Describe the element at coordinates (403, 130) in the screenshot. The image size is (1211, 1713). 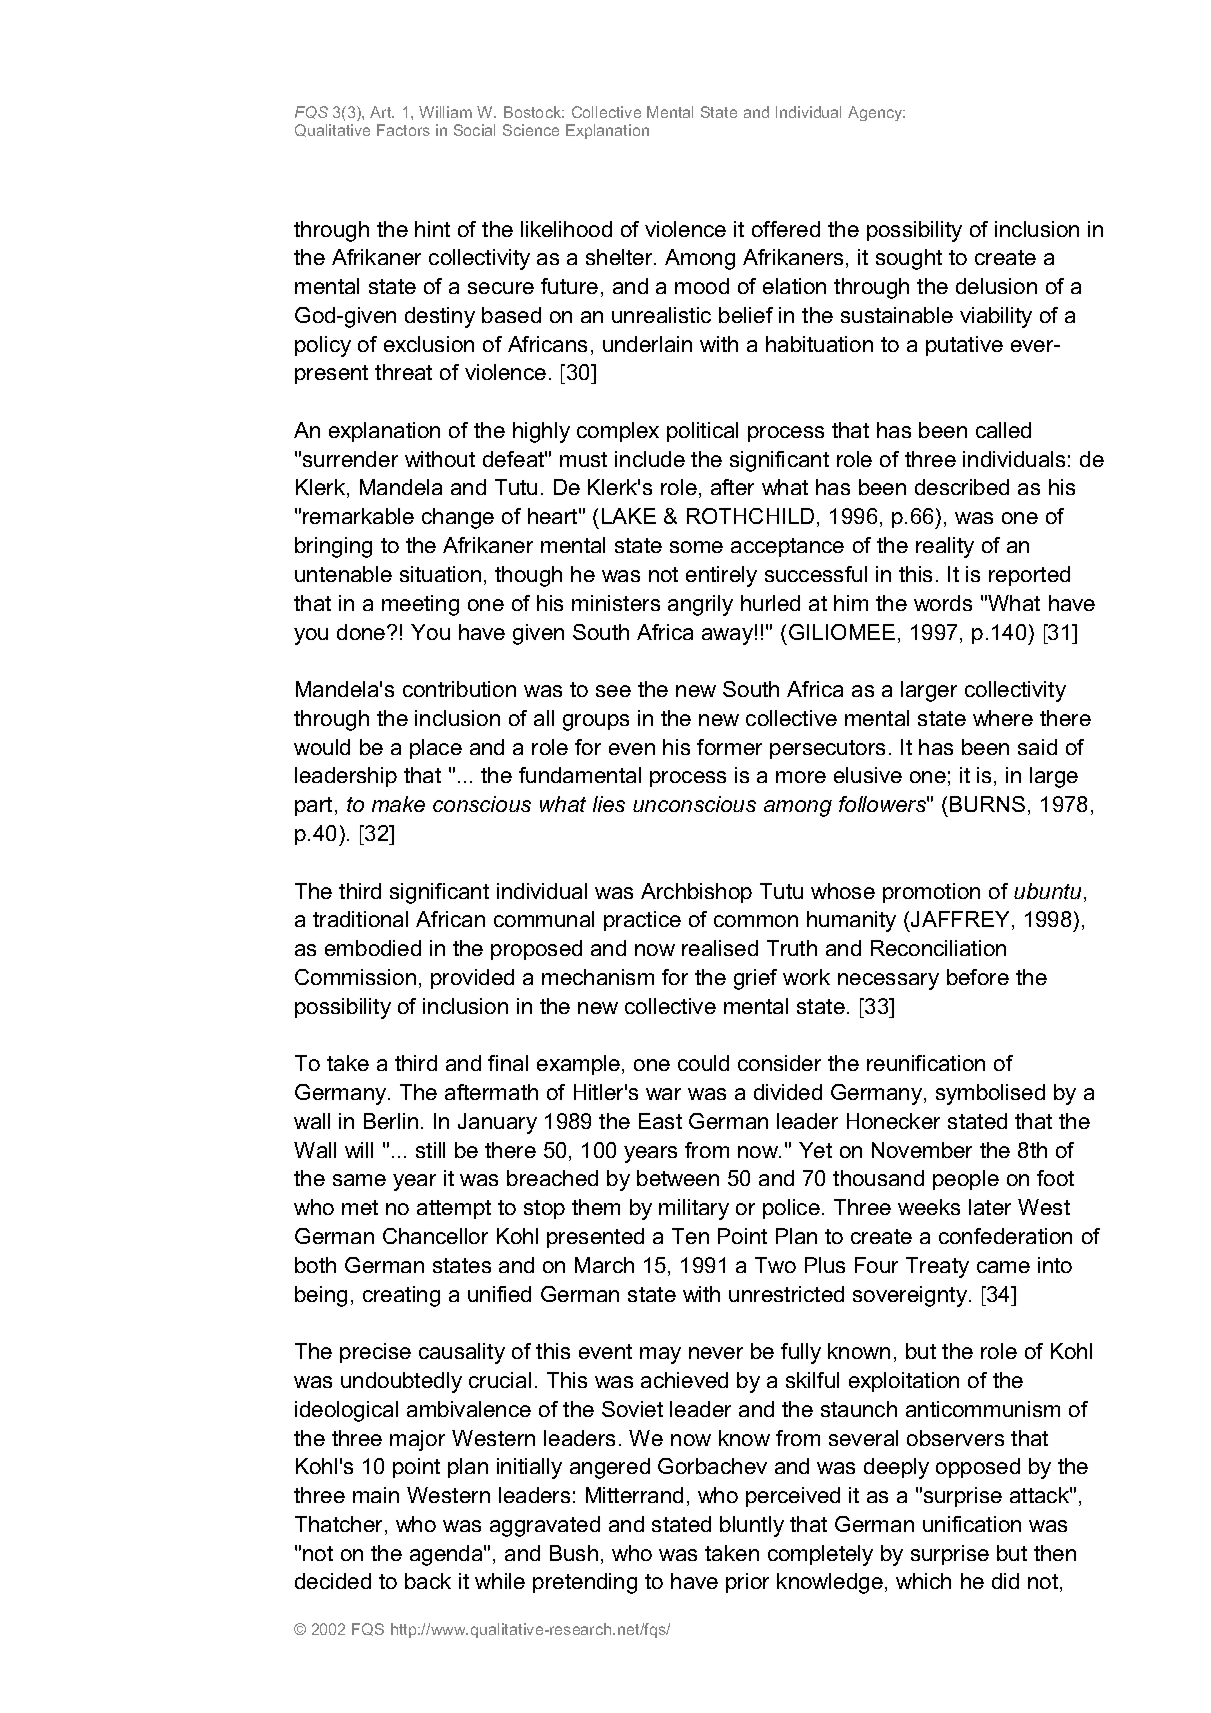
I see `Factors` at that location.
